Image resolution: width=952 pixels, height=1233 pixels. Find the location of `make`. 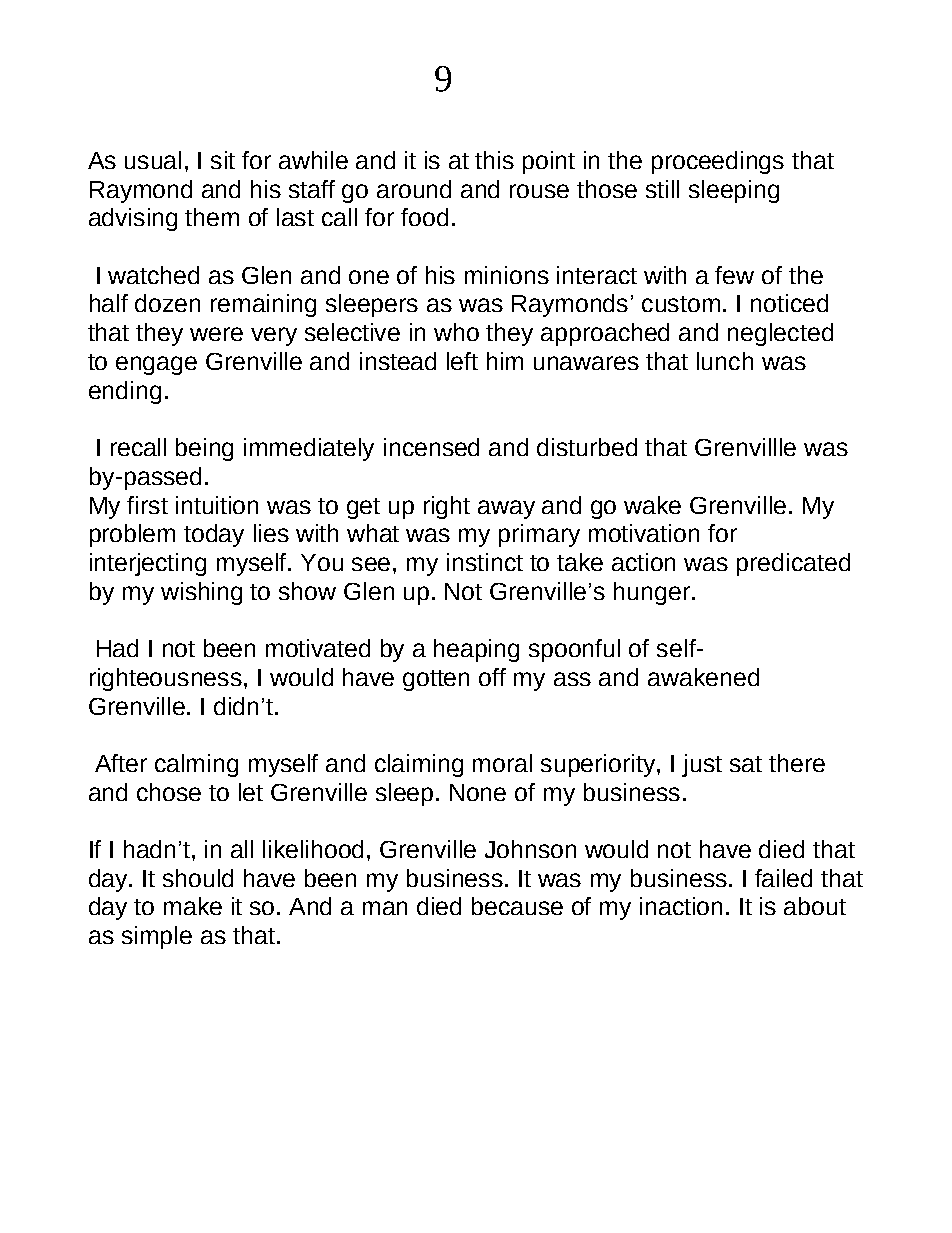

make is located at coordinates (193, 906).
